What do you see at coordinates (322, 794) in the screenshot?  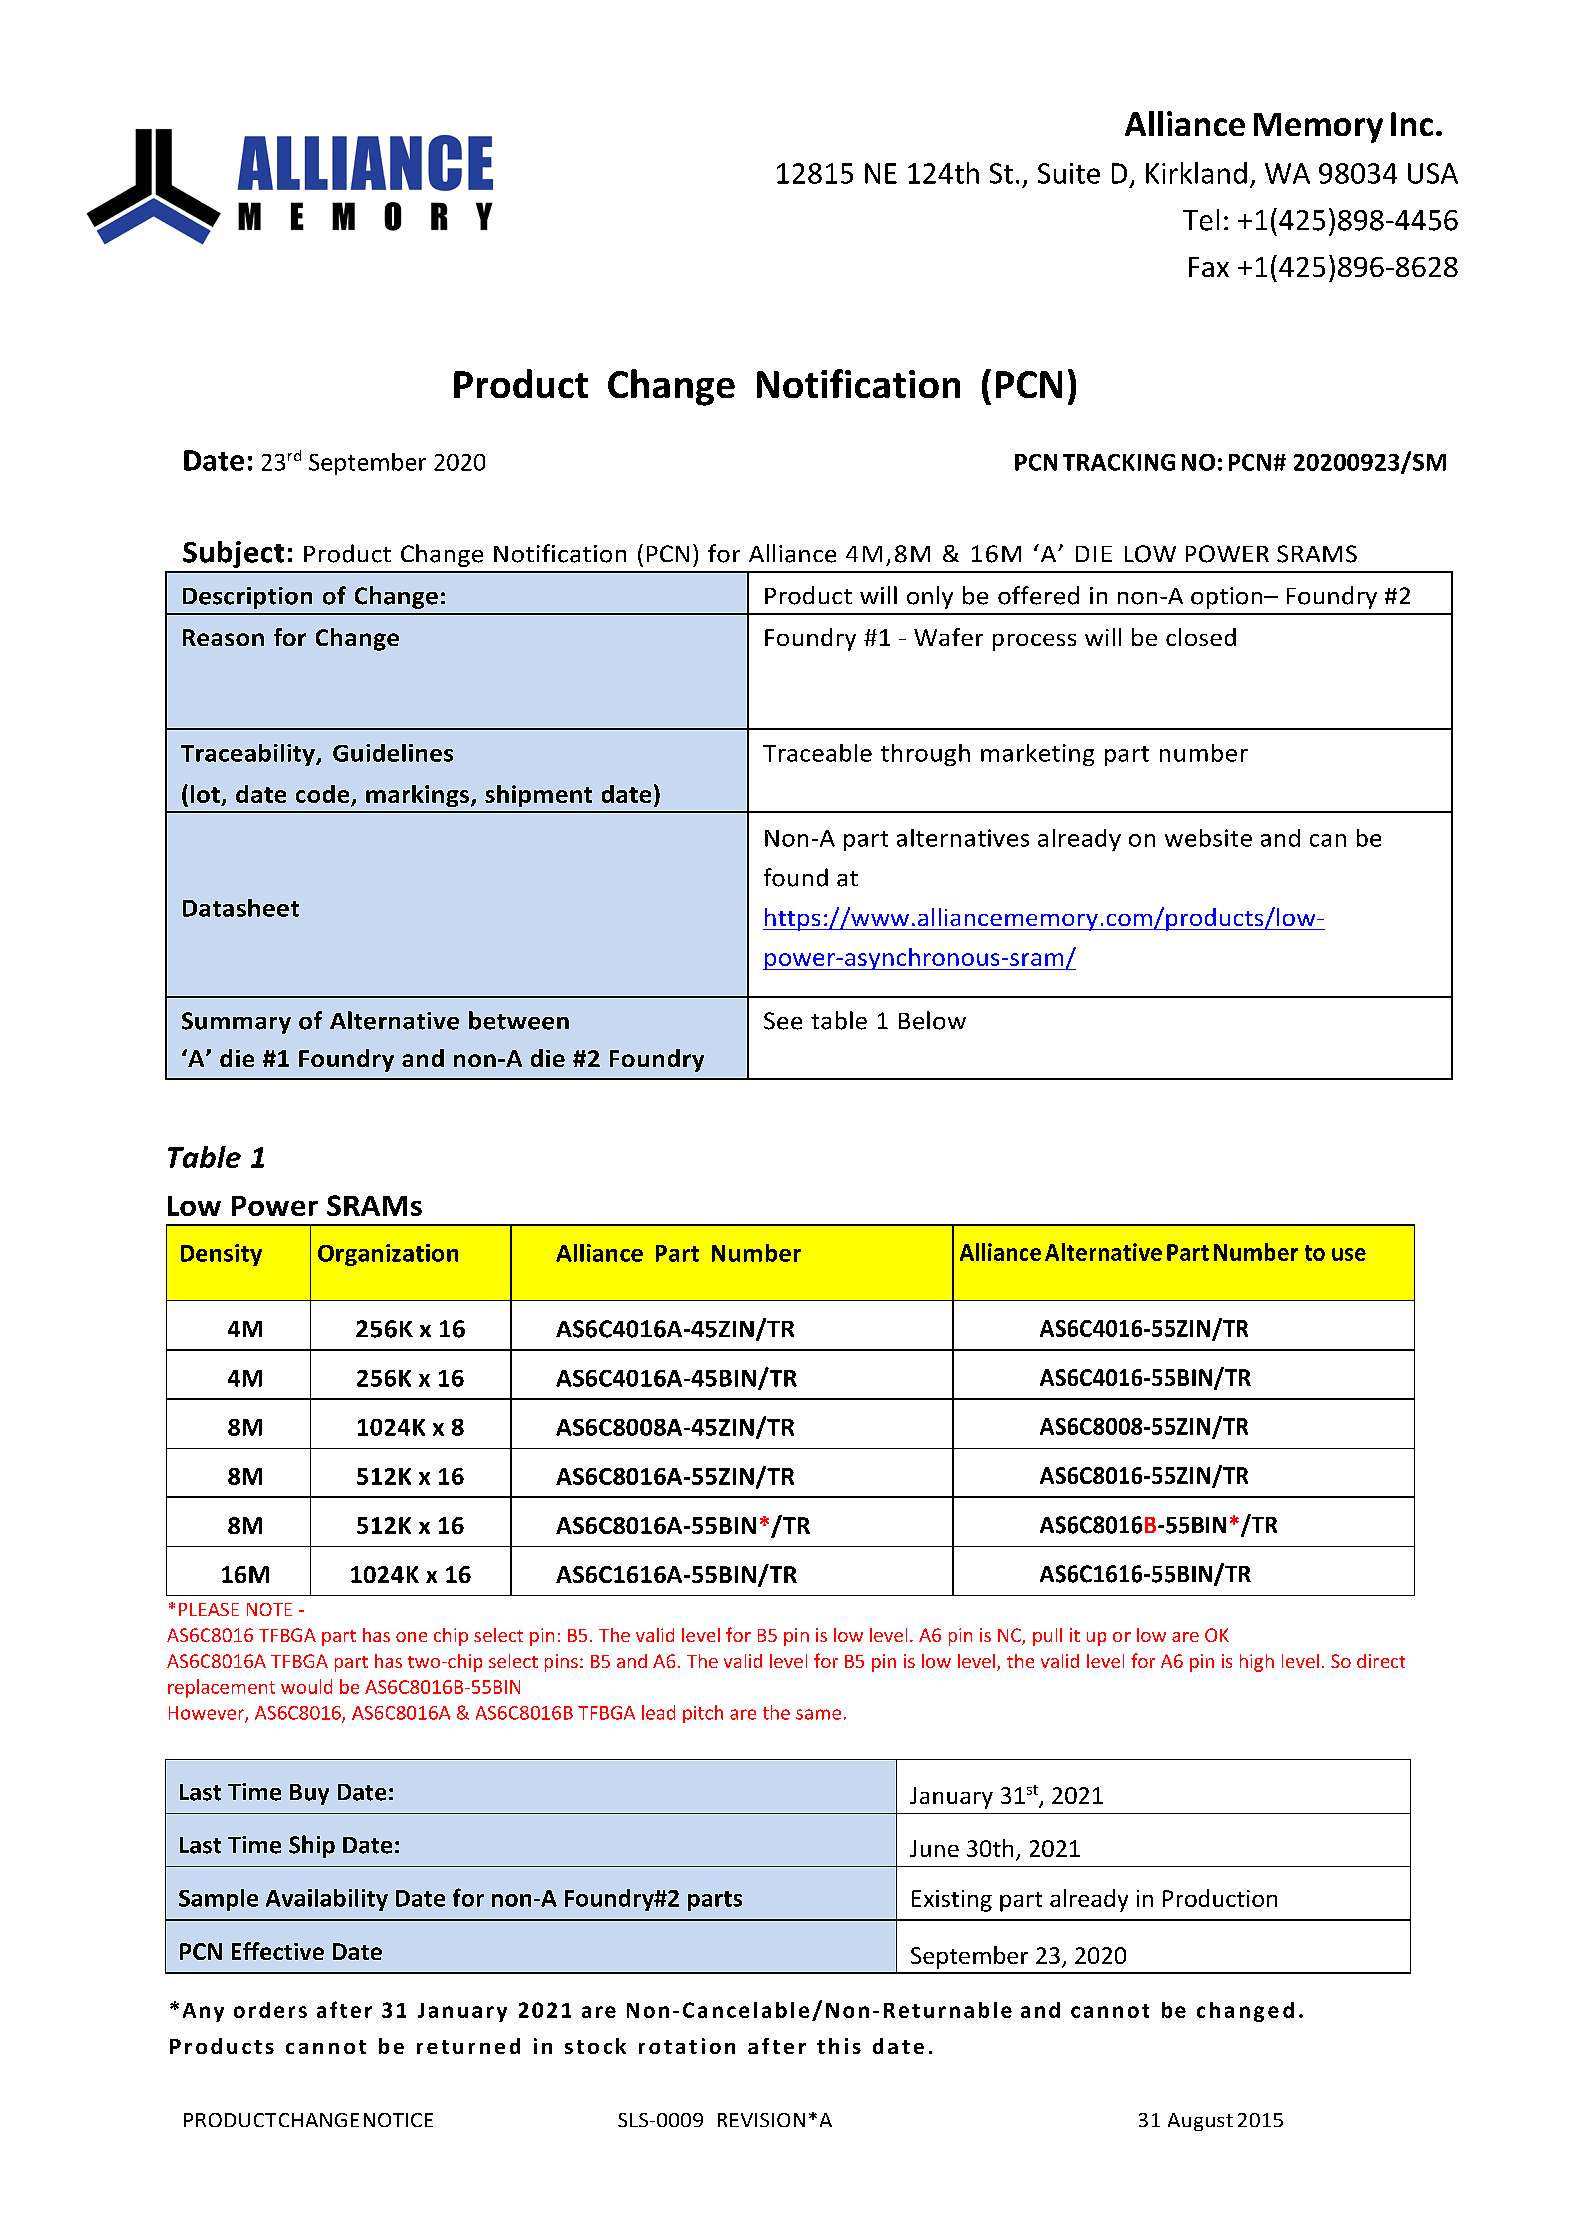 I see `code` at bounding box center [322, 794].
